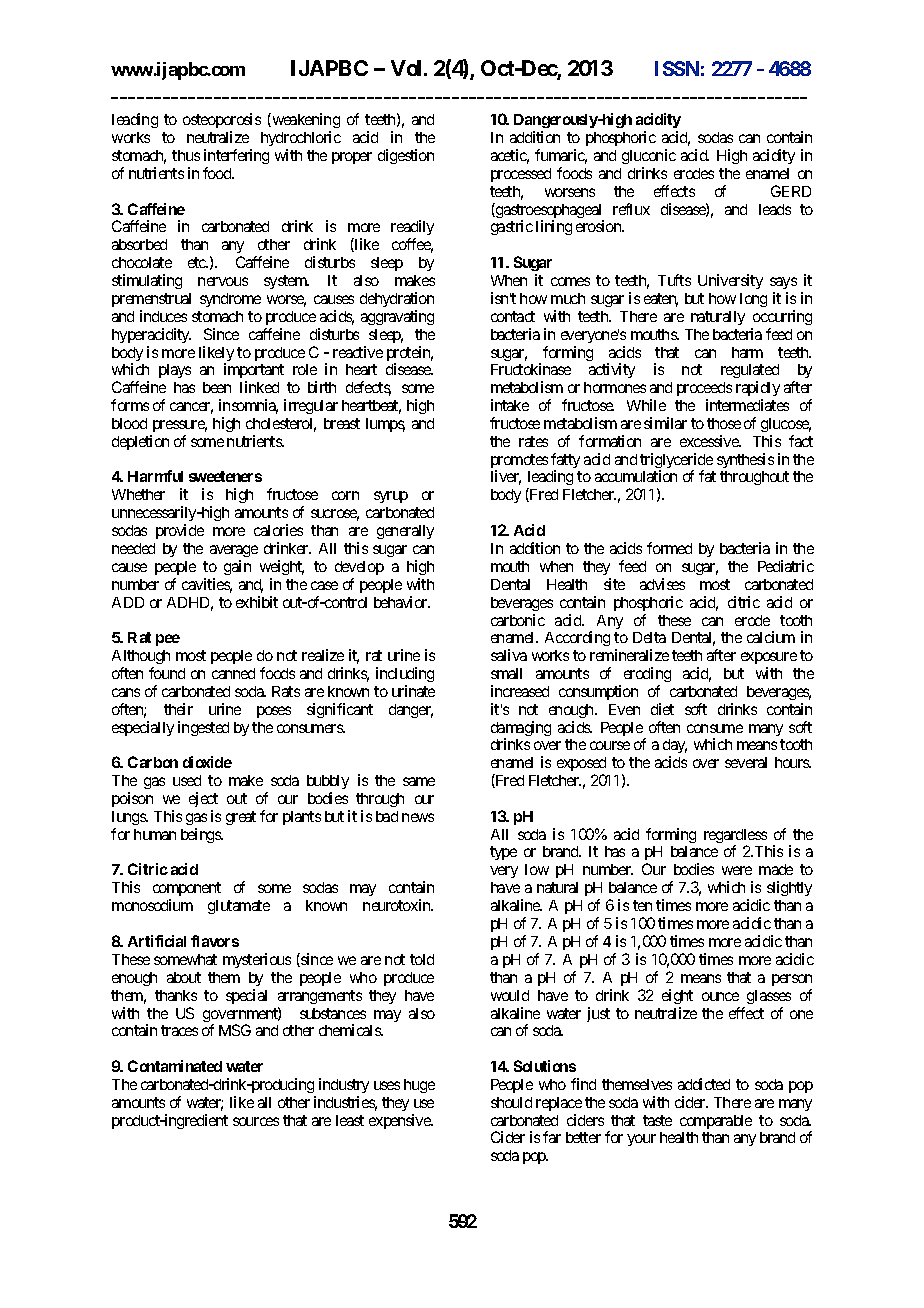 The image size is (924, 1308). I want to click on excessive, so click(710, 441).
